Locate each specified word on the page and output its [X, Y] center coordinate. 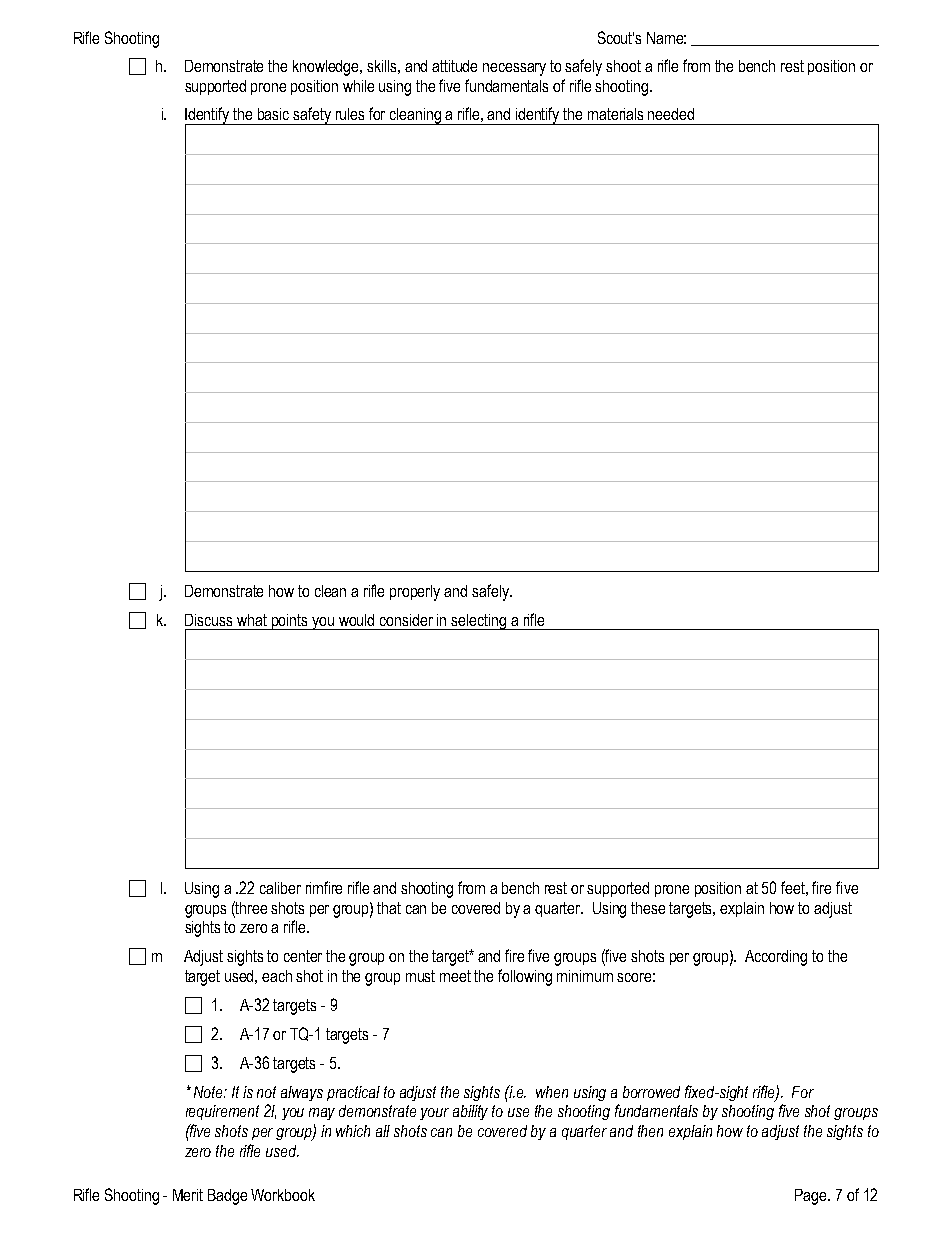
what [252, 620]
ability [470, 1112]
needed [671, 114]
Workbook [283, 1195]
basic [273, 114]
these [648, 908]
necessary [514, 69]
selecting [479, 622]
